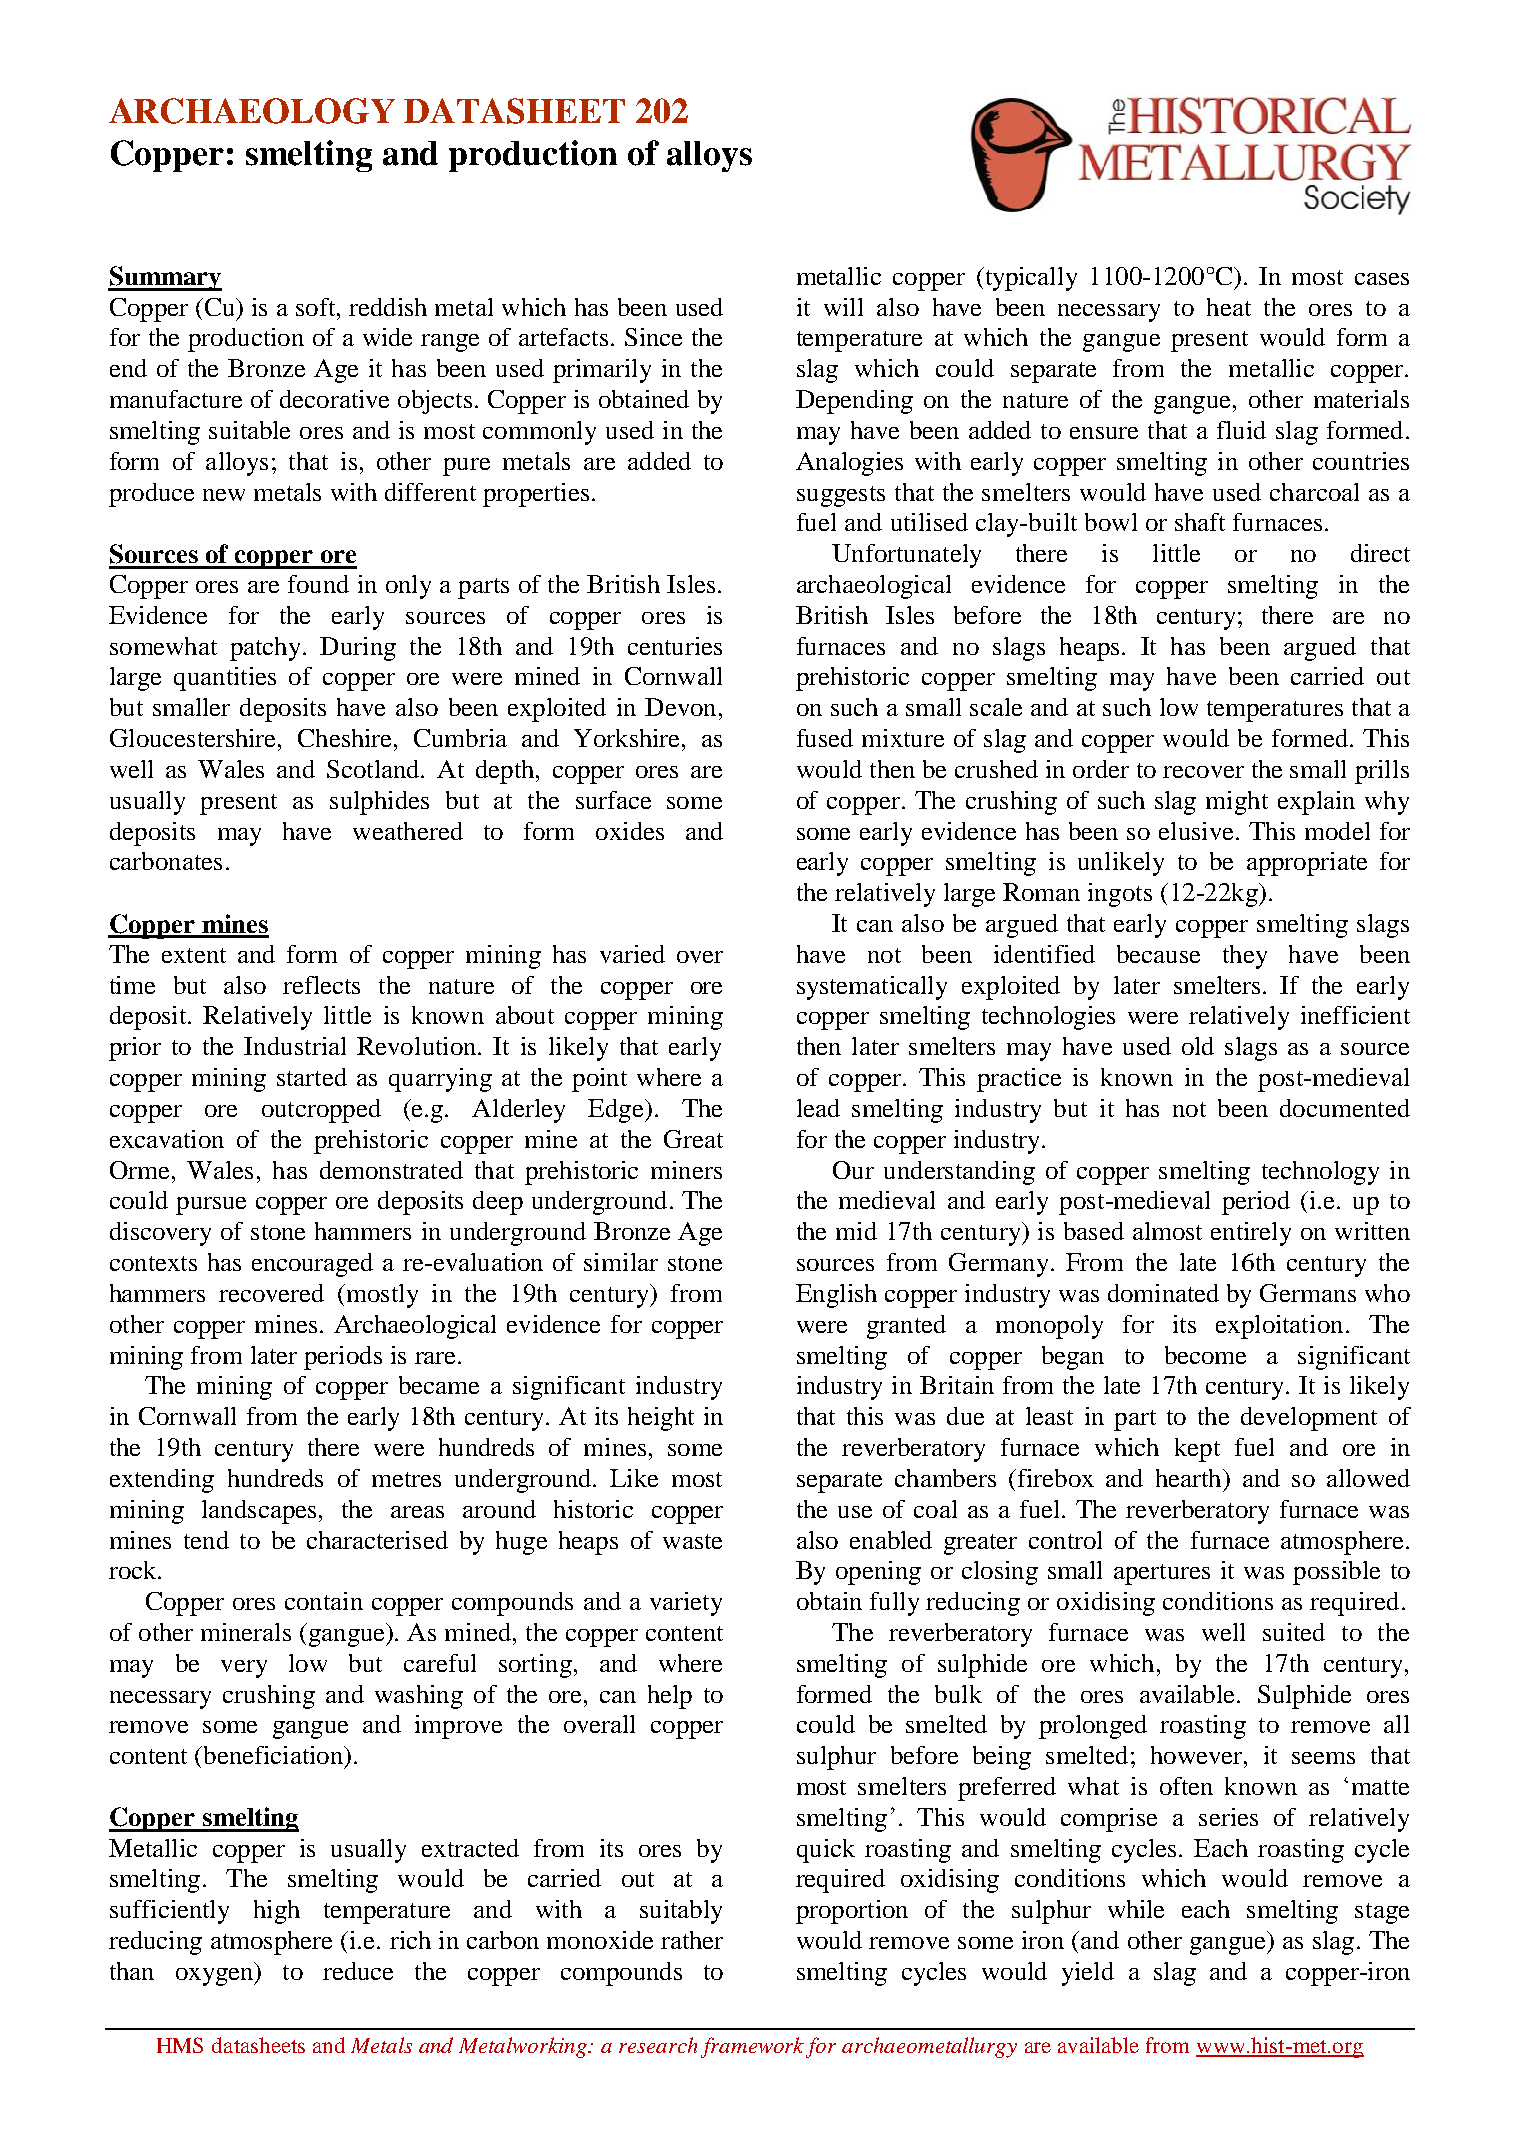  Describe the element at coordinates (675, 646) in the document. I see `centuries` at that location.
